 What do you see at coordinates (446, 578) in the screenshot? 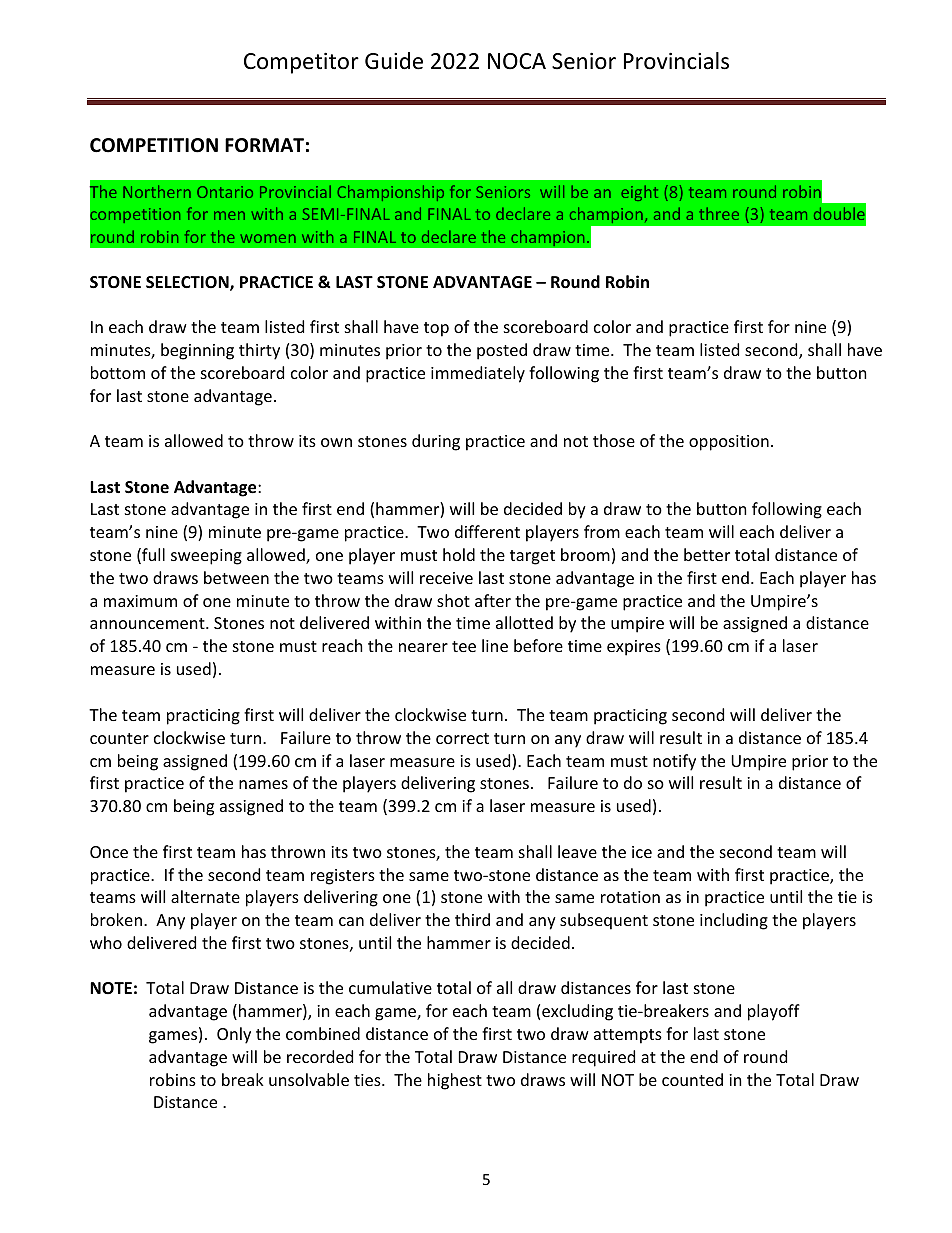
I see `receive` at bounding box center [446, 578].
